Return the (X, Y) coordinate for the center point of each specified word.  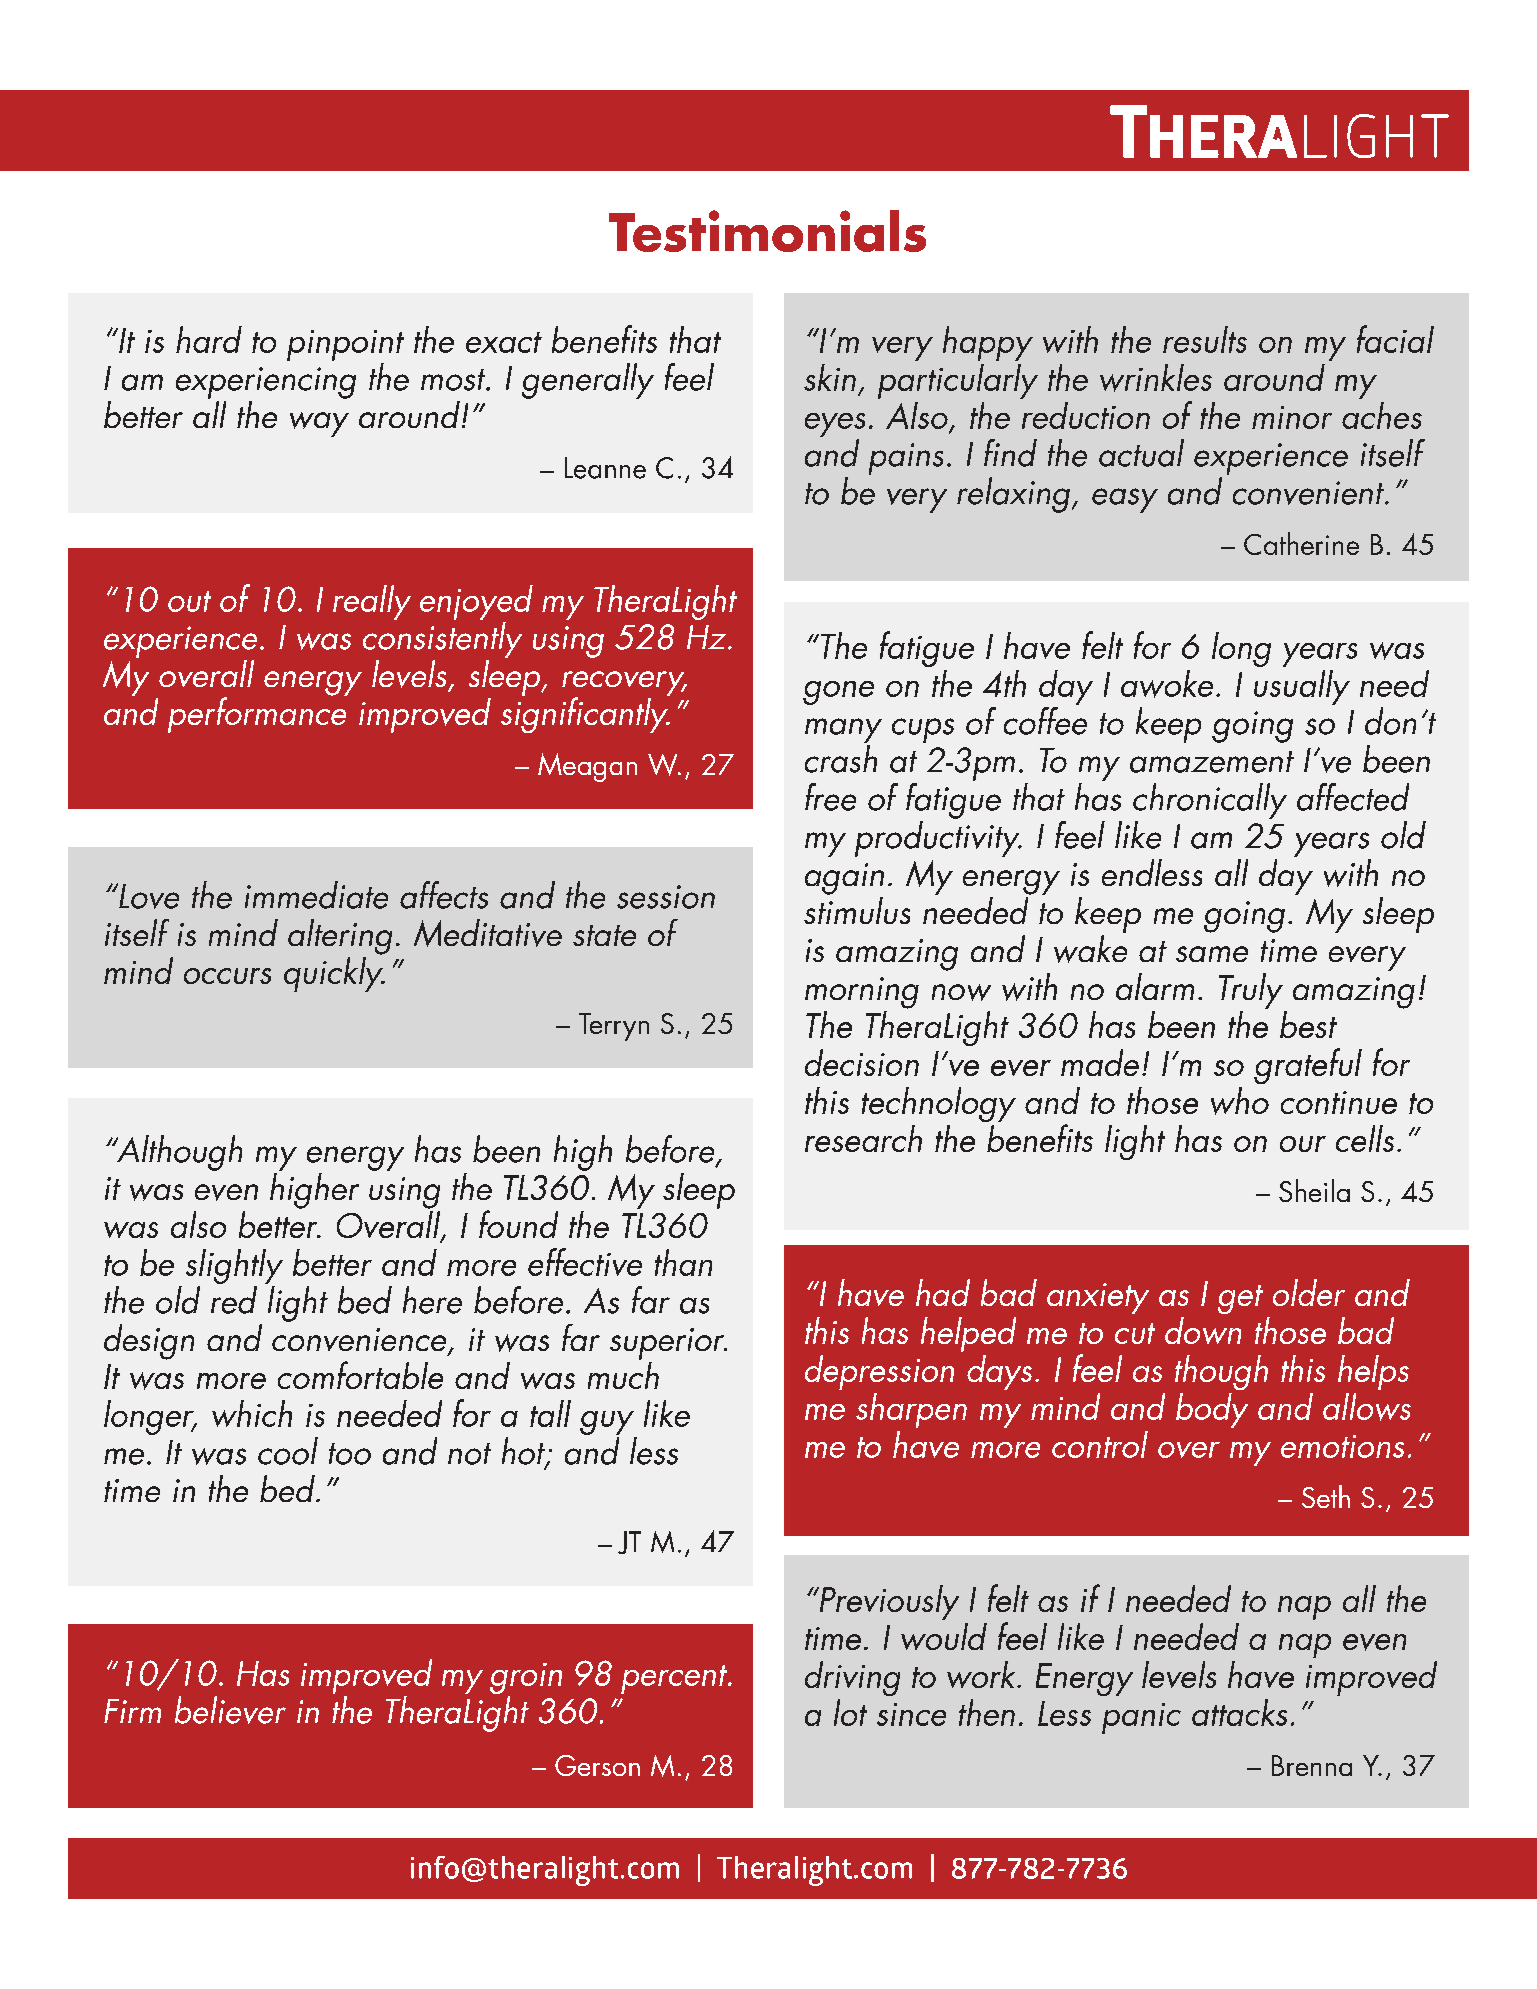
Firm (132, 1711)
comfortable (360, 1375)
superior (668, 1344)
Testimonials (767, 231)
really (372, 602)
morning (862, 993)
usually (1302, 687)
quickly (334, 973)
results (1205, 339)
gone (838, 693)
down (1203, 1330)
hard (209, 339)
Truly (1251, 991)
